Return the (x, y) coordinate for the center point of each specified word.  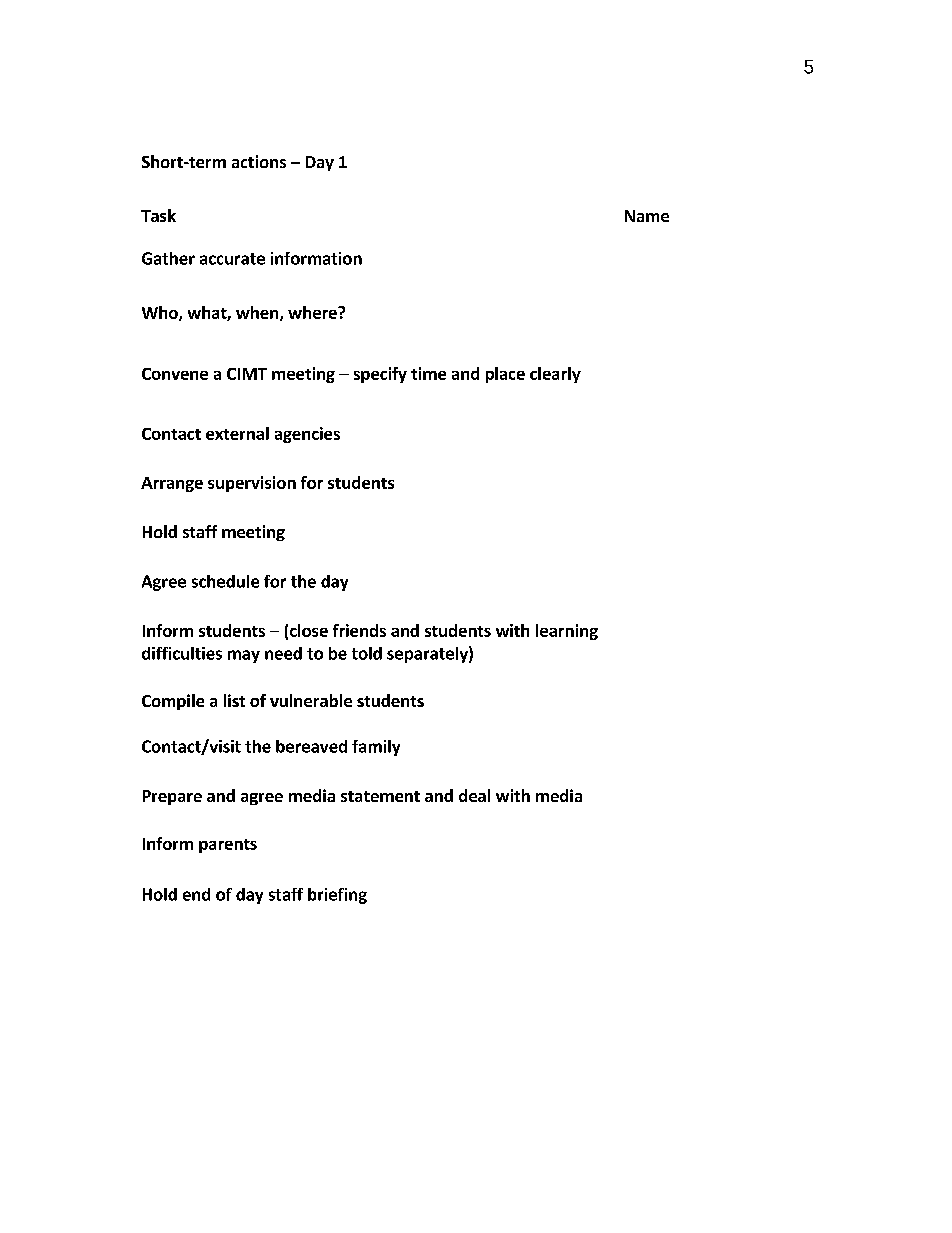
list (234, 700)
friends (359, 630)
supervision (252, 484)
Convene (175, 374)
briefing (337, 896)
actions (259, 161)
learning (567, 632)
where (313, 312)
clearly (555, 375)
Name (647, 216)
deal (474, 795)
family (376, 748)
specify (380, 375)
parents (228, 846)
